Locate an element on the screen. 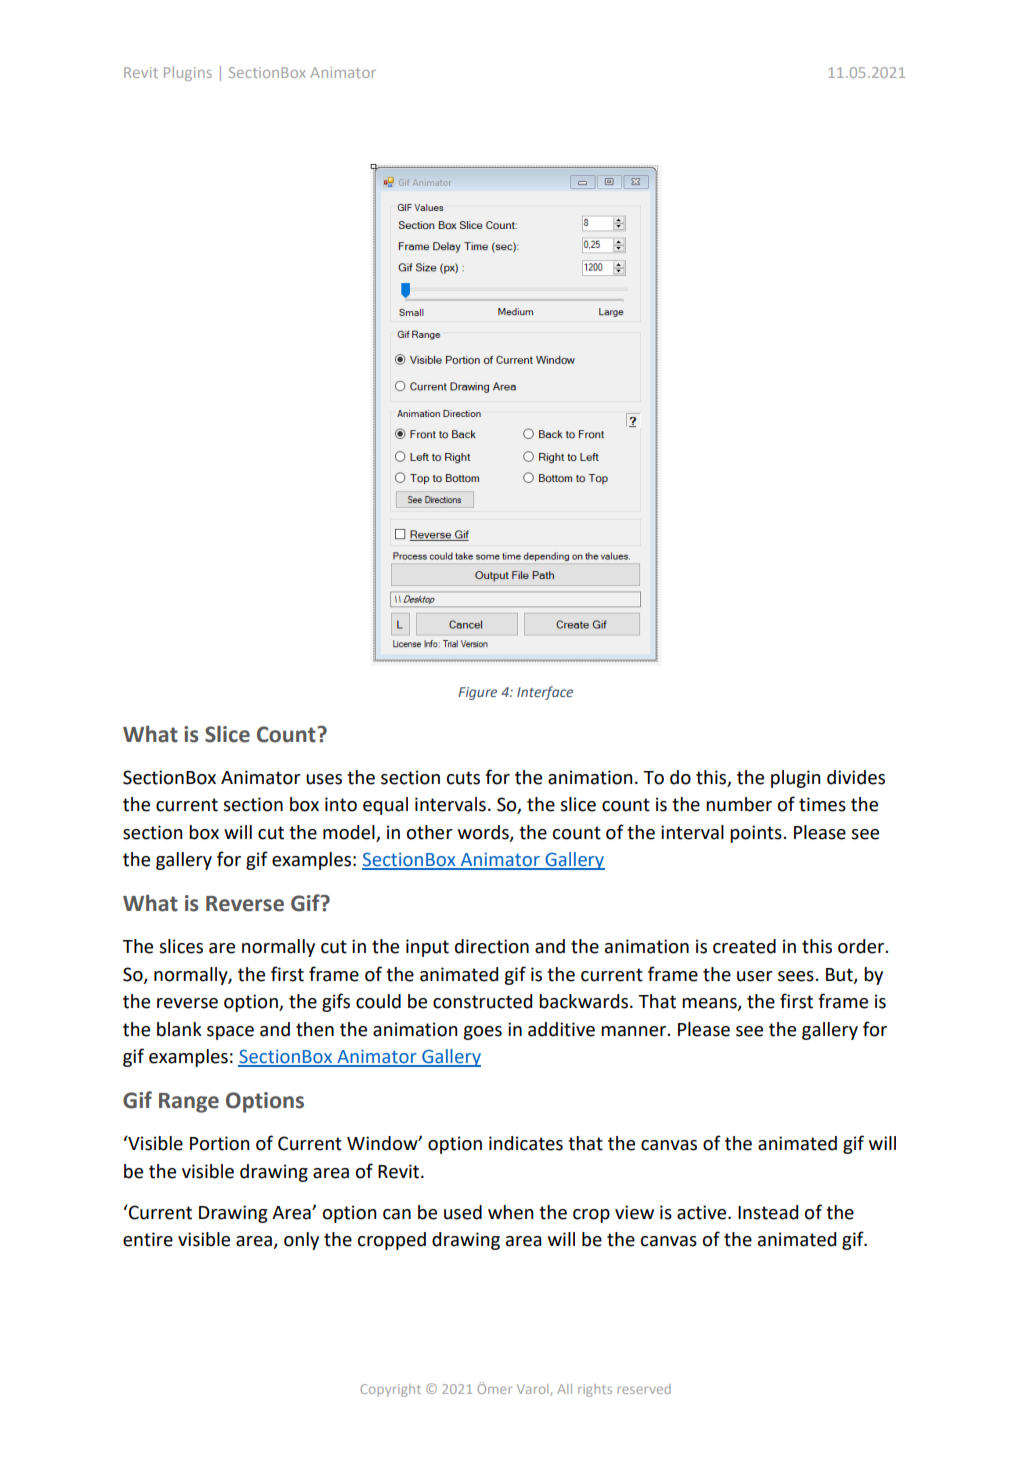  Figure is located at coordinates (477, 693).
